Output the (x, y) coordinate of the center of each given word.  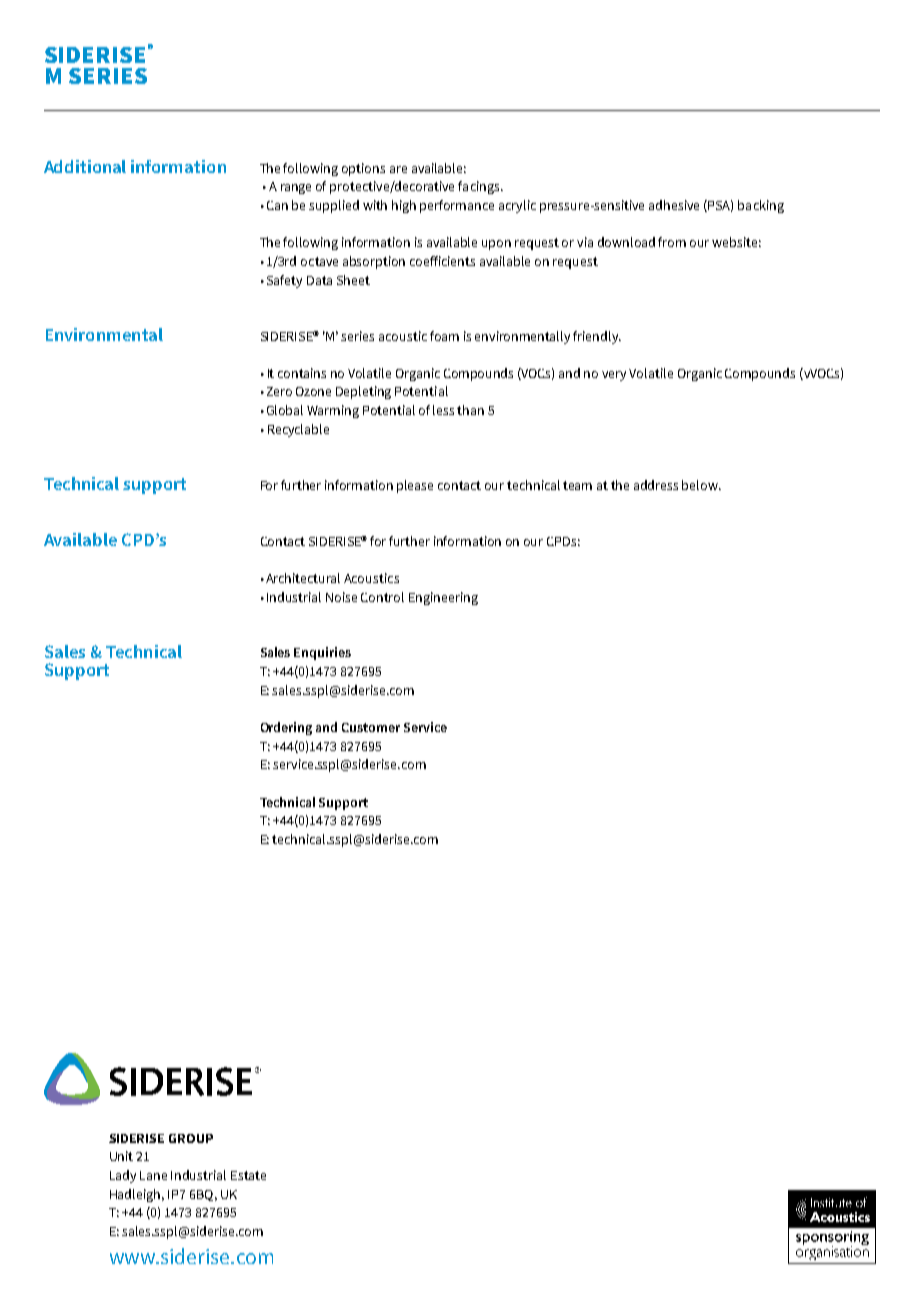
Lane (153, 1175)
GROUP (191, 1138)
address (656, 485)
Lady (123, 1176)
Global (285, 410)
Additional (85, 166)
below (701, 485)
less (443, 410)
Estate (248, 1175)
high (404, 206)
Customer (371, 727)
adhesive (674, 205)
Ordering (286, 728)
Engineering (443, 598)
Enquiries (322, 653)
